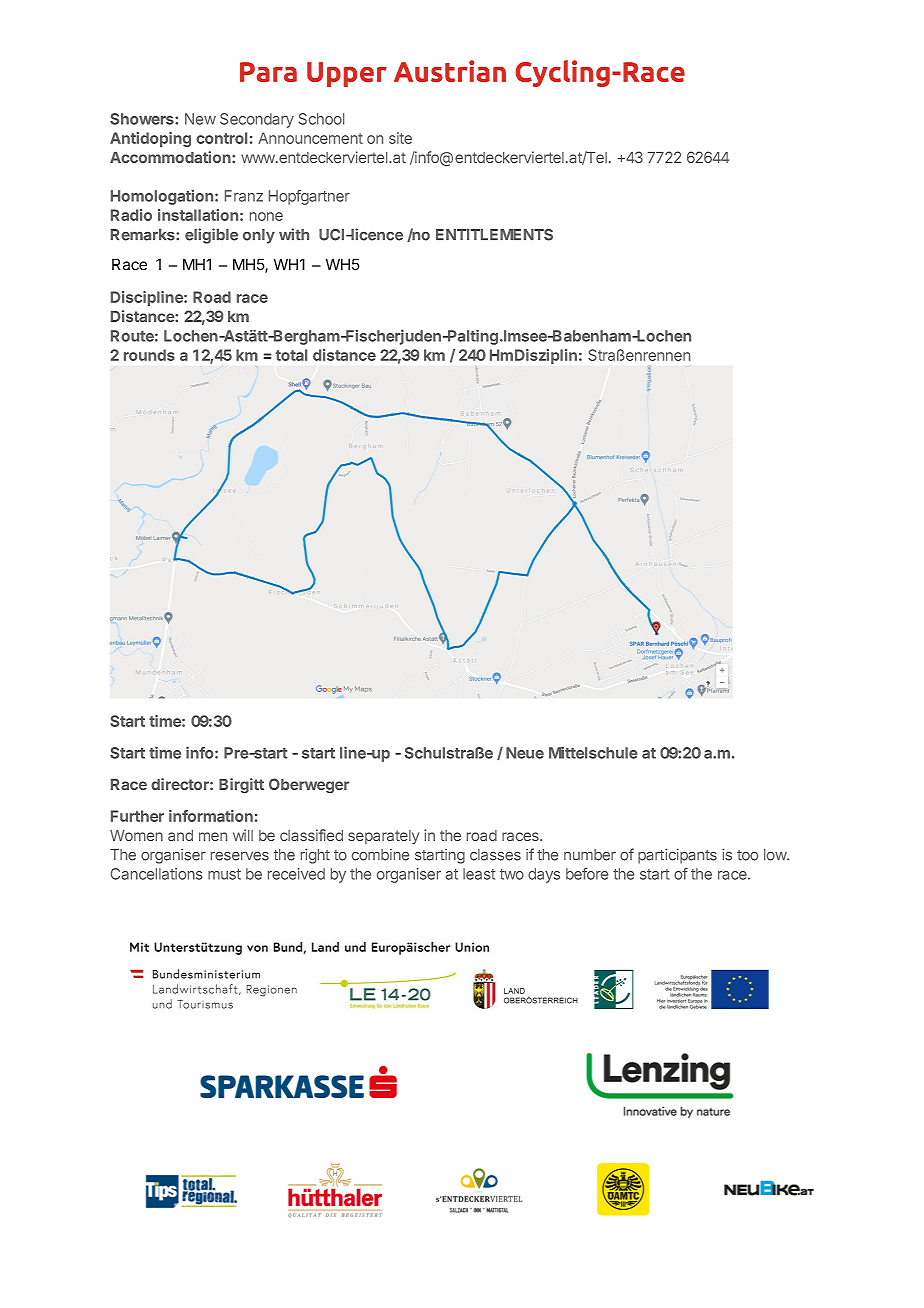  What do you see at coordinates (259, 236) in the screenshot?
I see `only` at bounding box center [259, 236].
